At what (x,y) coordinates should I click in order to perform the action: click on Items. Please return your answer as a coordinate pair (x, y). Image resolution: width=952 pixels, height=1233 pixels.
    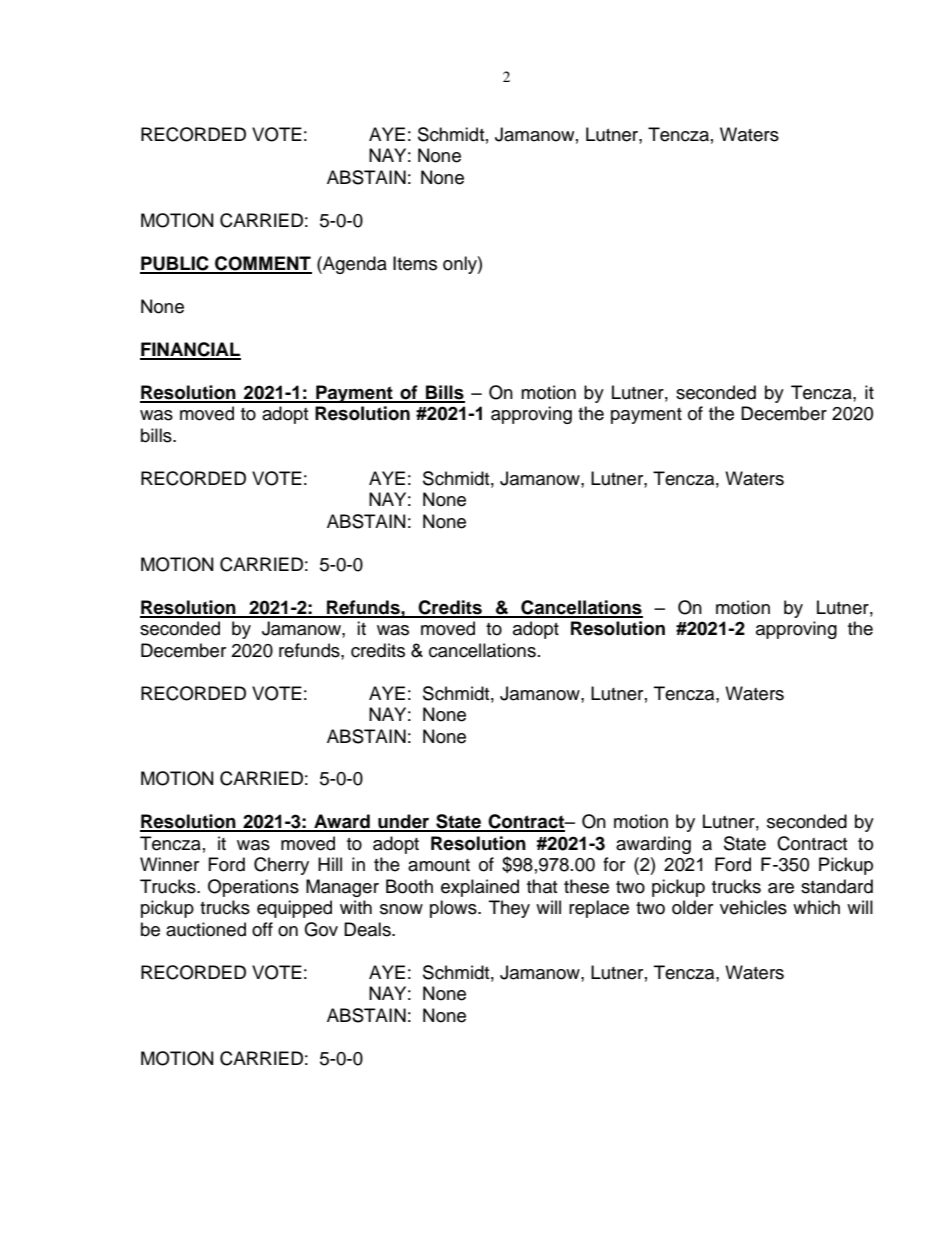
    Looking at the image, I should click on (415, 263).
